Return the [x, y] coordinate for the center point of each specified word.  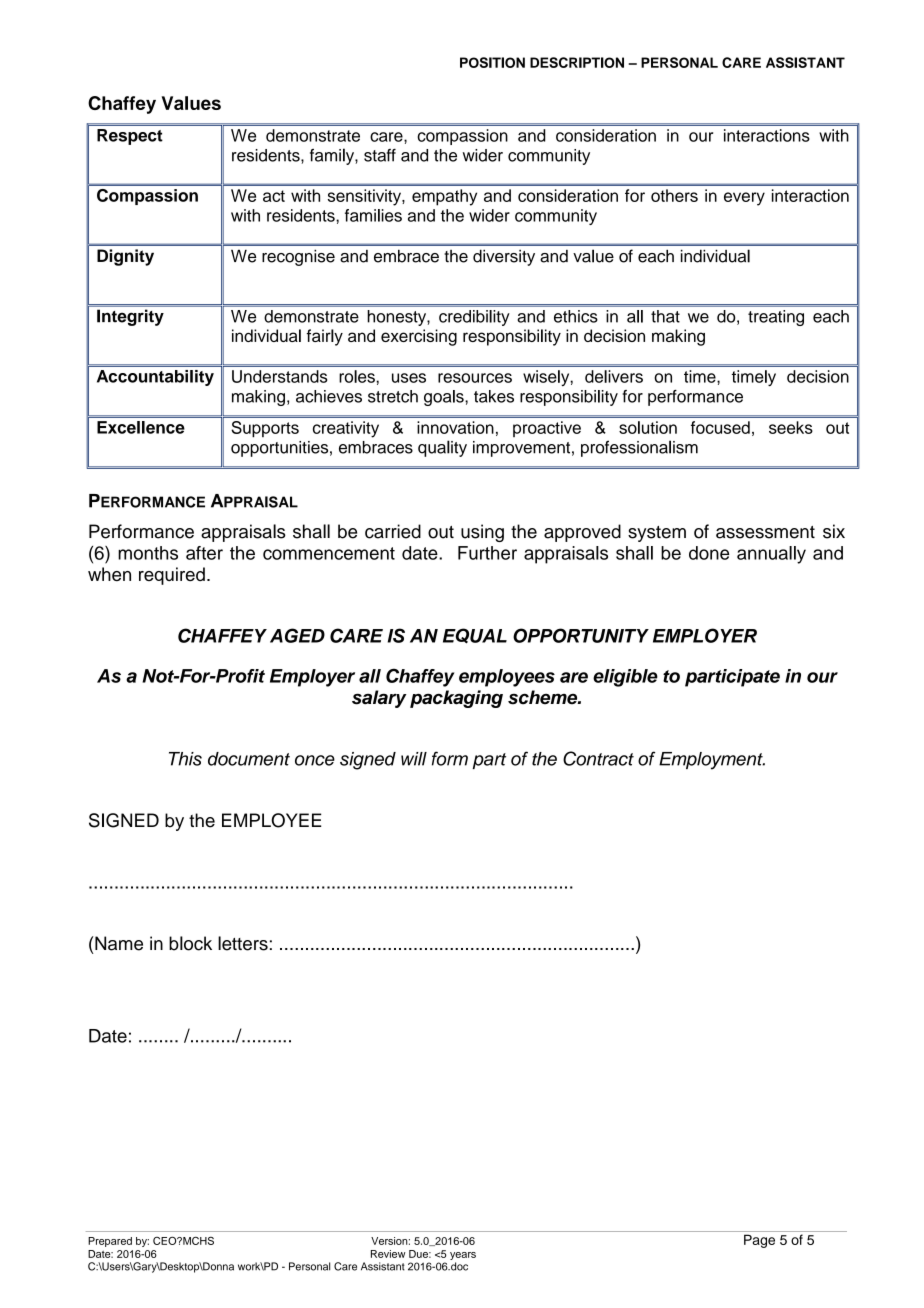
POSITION [492, 62]
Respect [130, 137]
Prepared [110, 1242]
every [744, 199]
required [172, 576]
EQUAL [475, 636]
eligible [625, 678]
